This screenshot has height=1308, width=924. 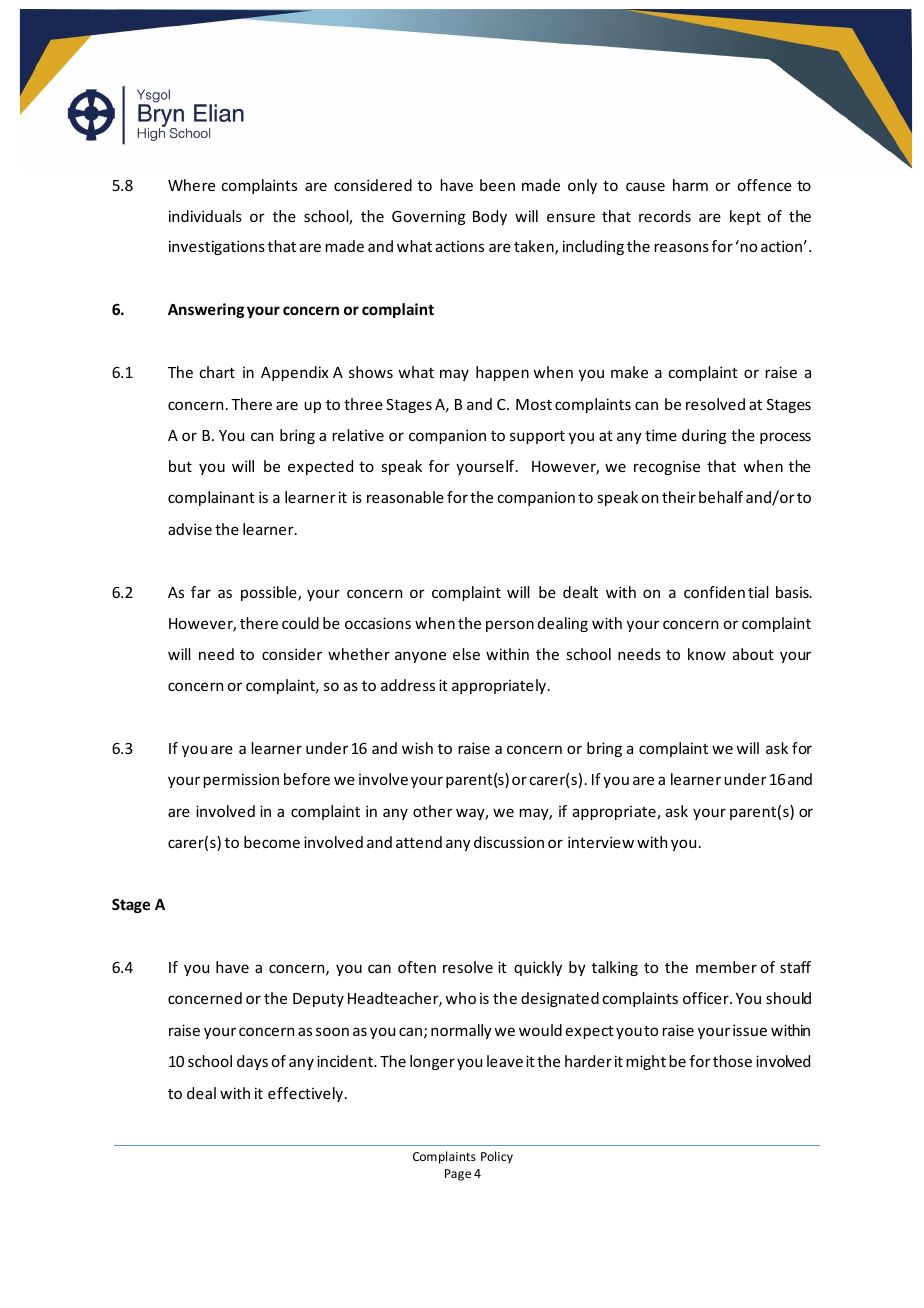 I want to click on become, so click(x=272, y=842).
